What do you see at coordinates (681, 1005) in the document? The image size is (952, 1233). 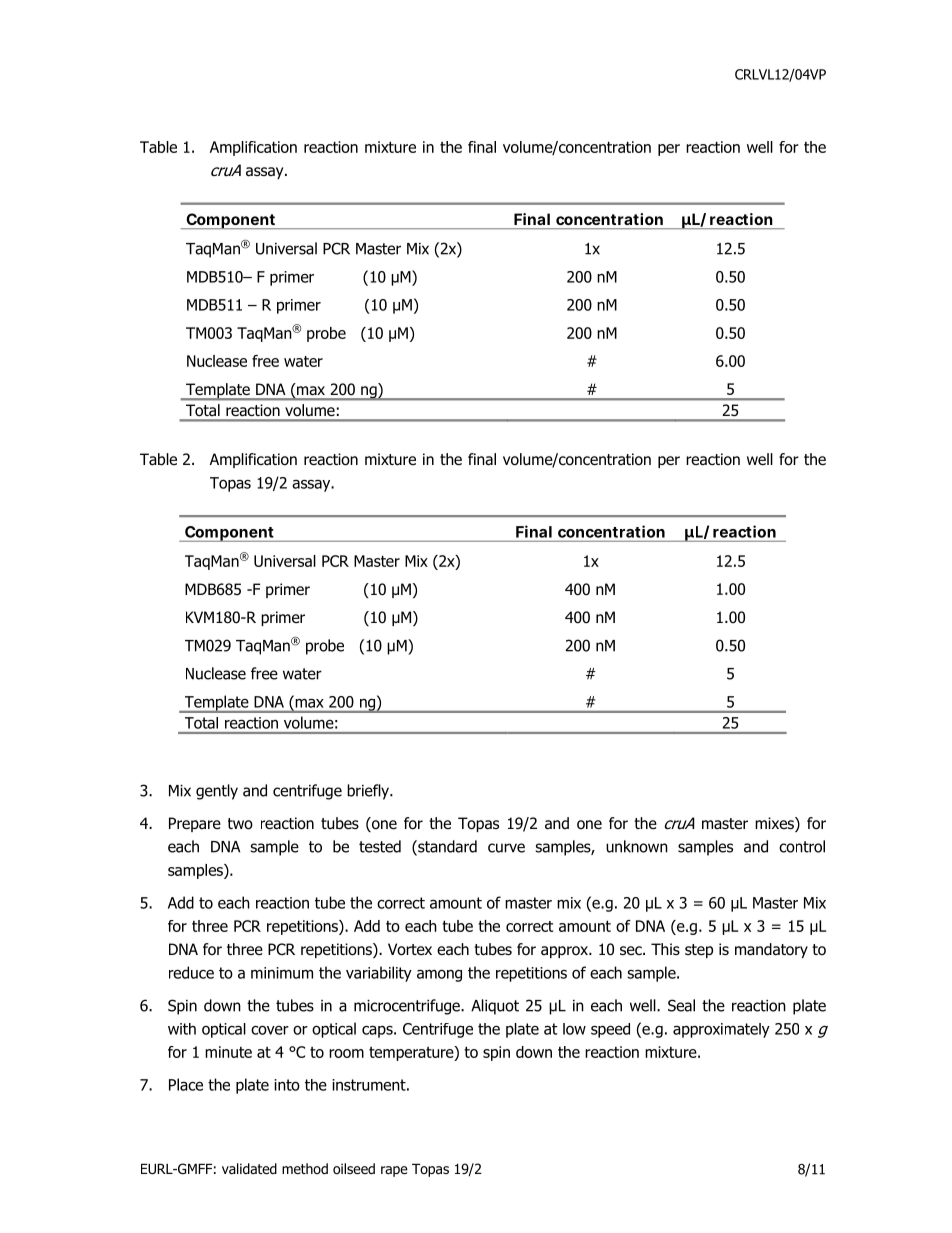 I see `Seal` at bounding box center [681, 1005].
